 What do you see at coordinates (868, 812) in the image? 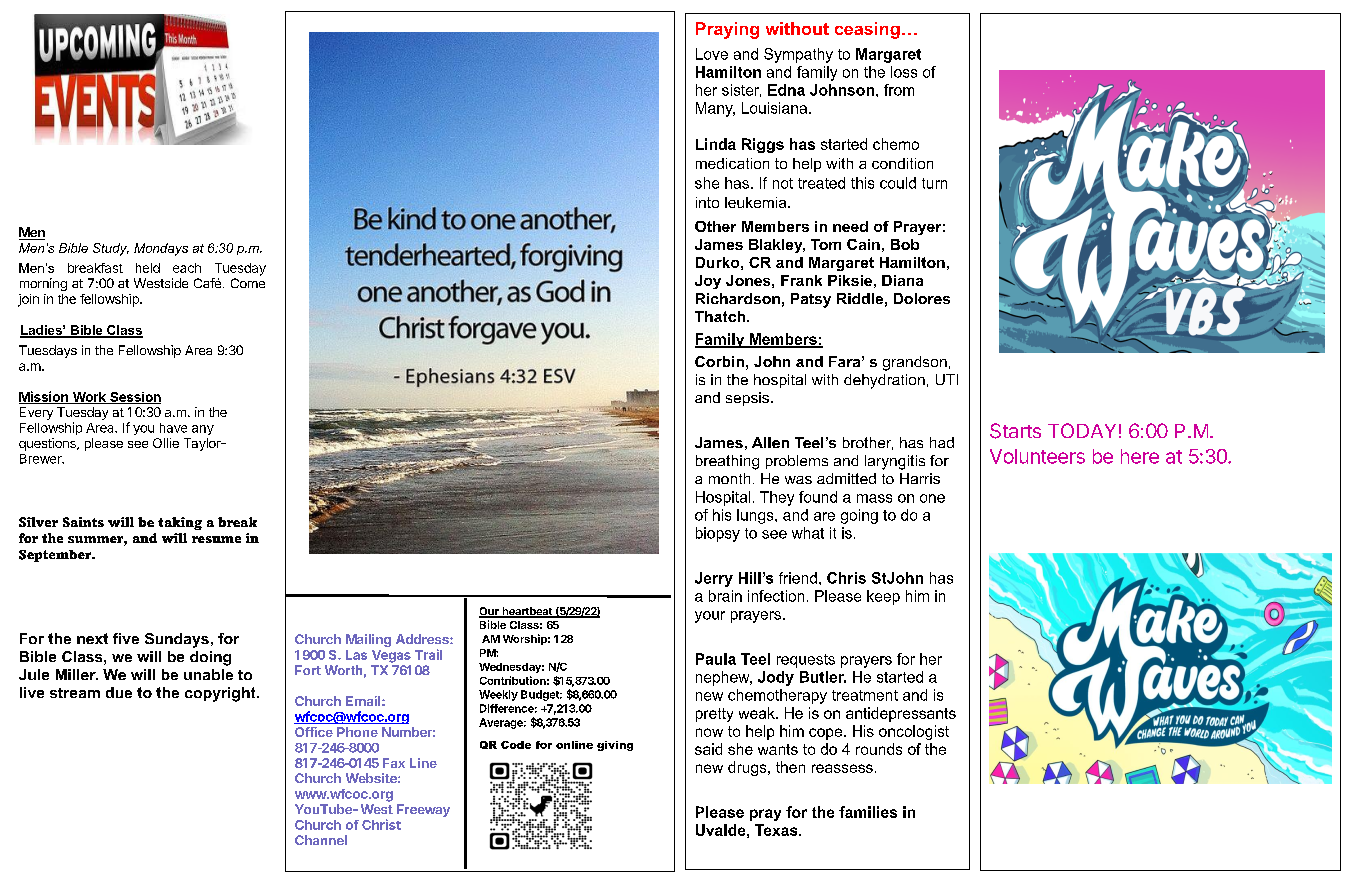
I see `families` at bounding box center [868, 812].
